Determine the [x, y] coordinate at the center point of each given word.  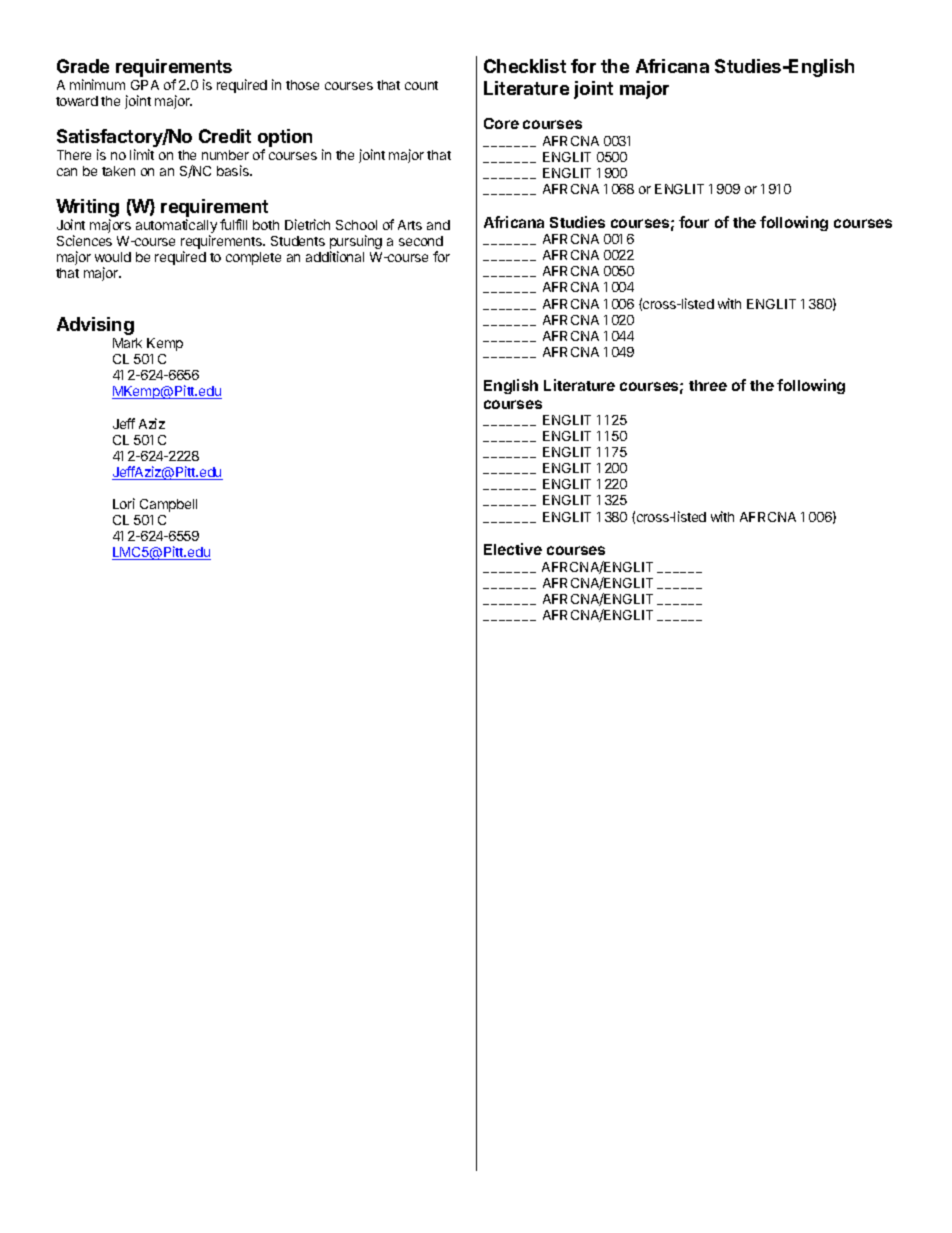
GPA [145, 85]
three [708, 385]
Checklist [525, 66]
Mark [127, 343]
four [694, 222]
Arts [410, 225]
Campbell [168, 505]
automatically [176, 227]
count [421, 85]
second [421, 241]
